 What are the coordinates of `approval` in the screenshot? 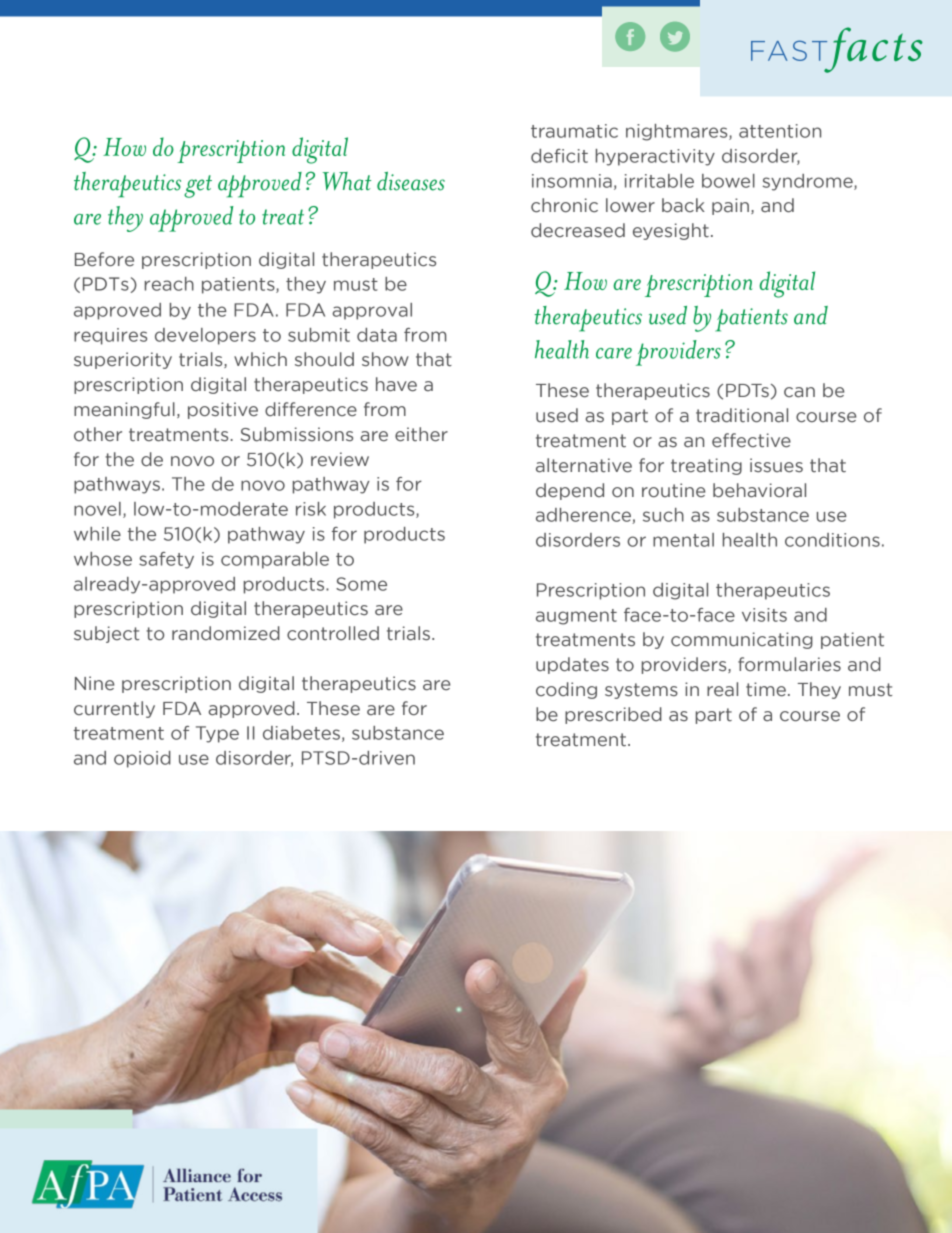 It's located at (372, 311).
